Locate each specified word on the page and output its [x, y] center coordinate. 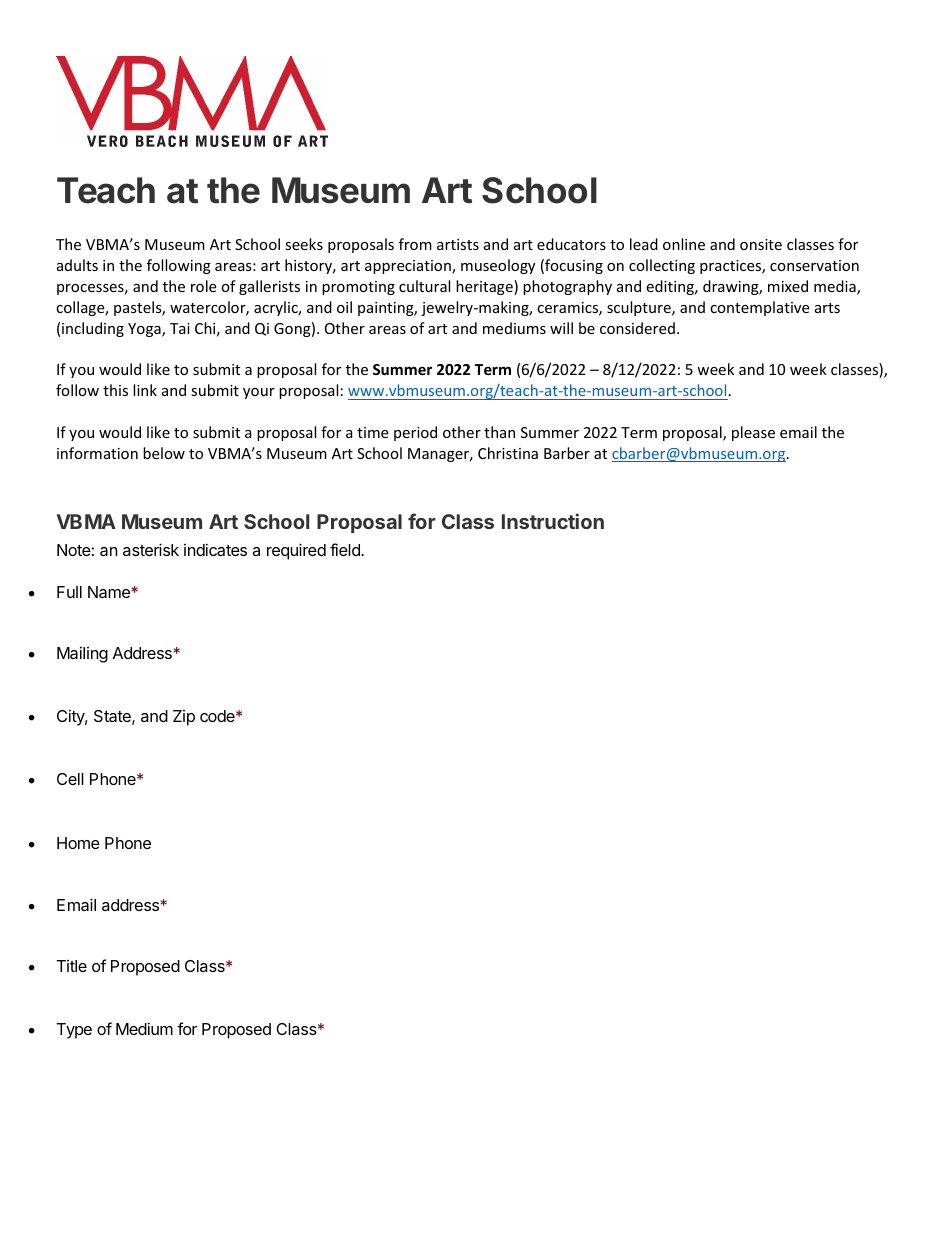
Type [74, 1031]
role [203, 286]
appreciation [409, 267]
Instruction [553, 521]
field [346, 549]
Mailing [82, 654]
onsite [761, 244]
